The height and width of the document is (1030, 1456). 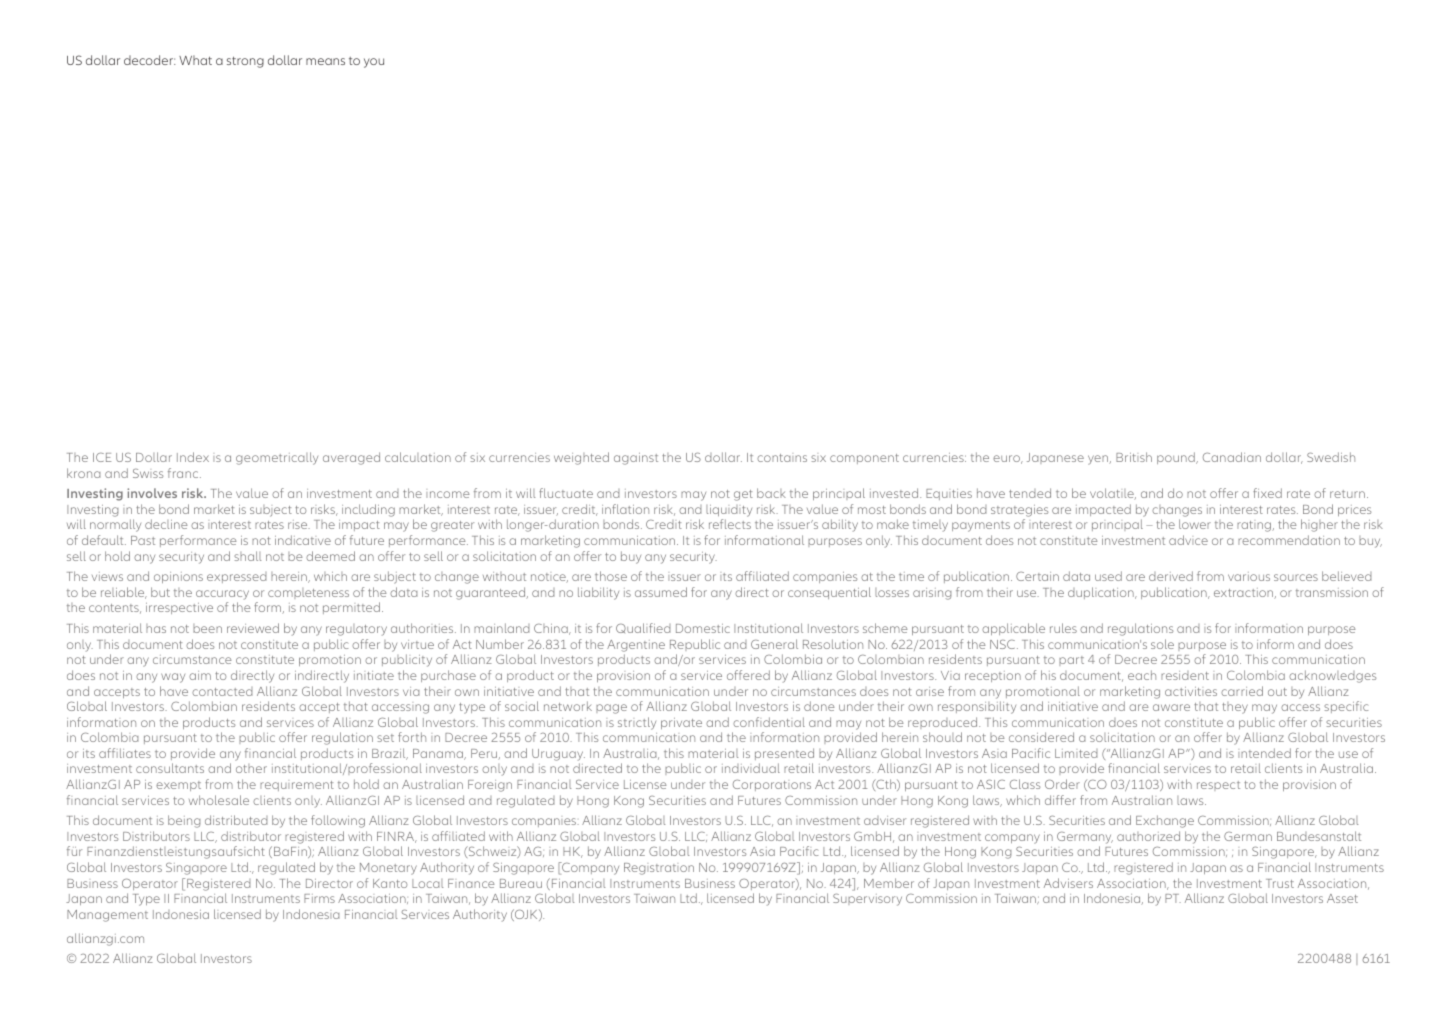 What do you see at coordinates (659, 869) in the document?
I see `Registration` at bounding box center [659, 869].
